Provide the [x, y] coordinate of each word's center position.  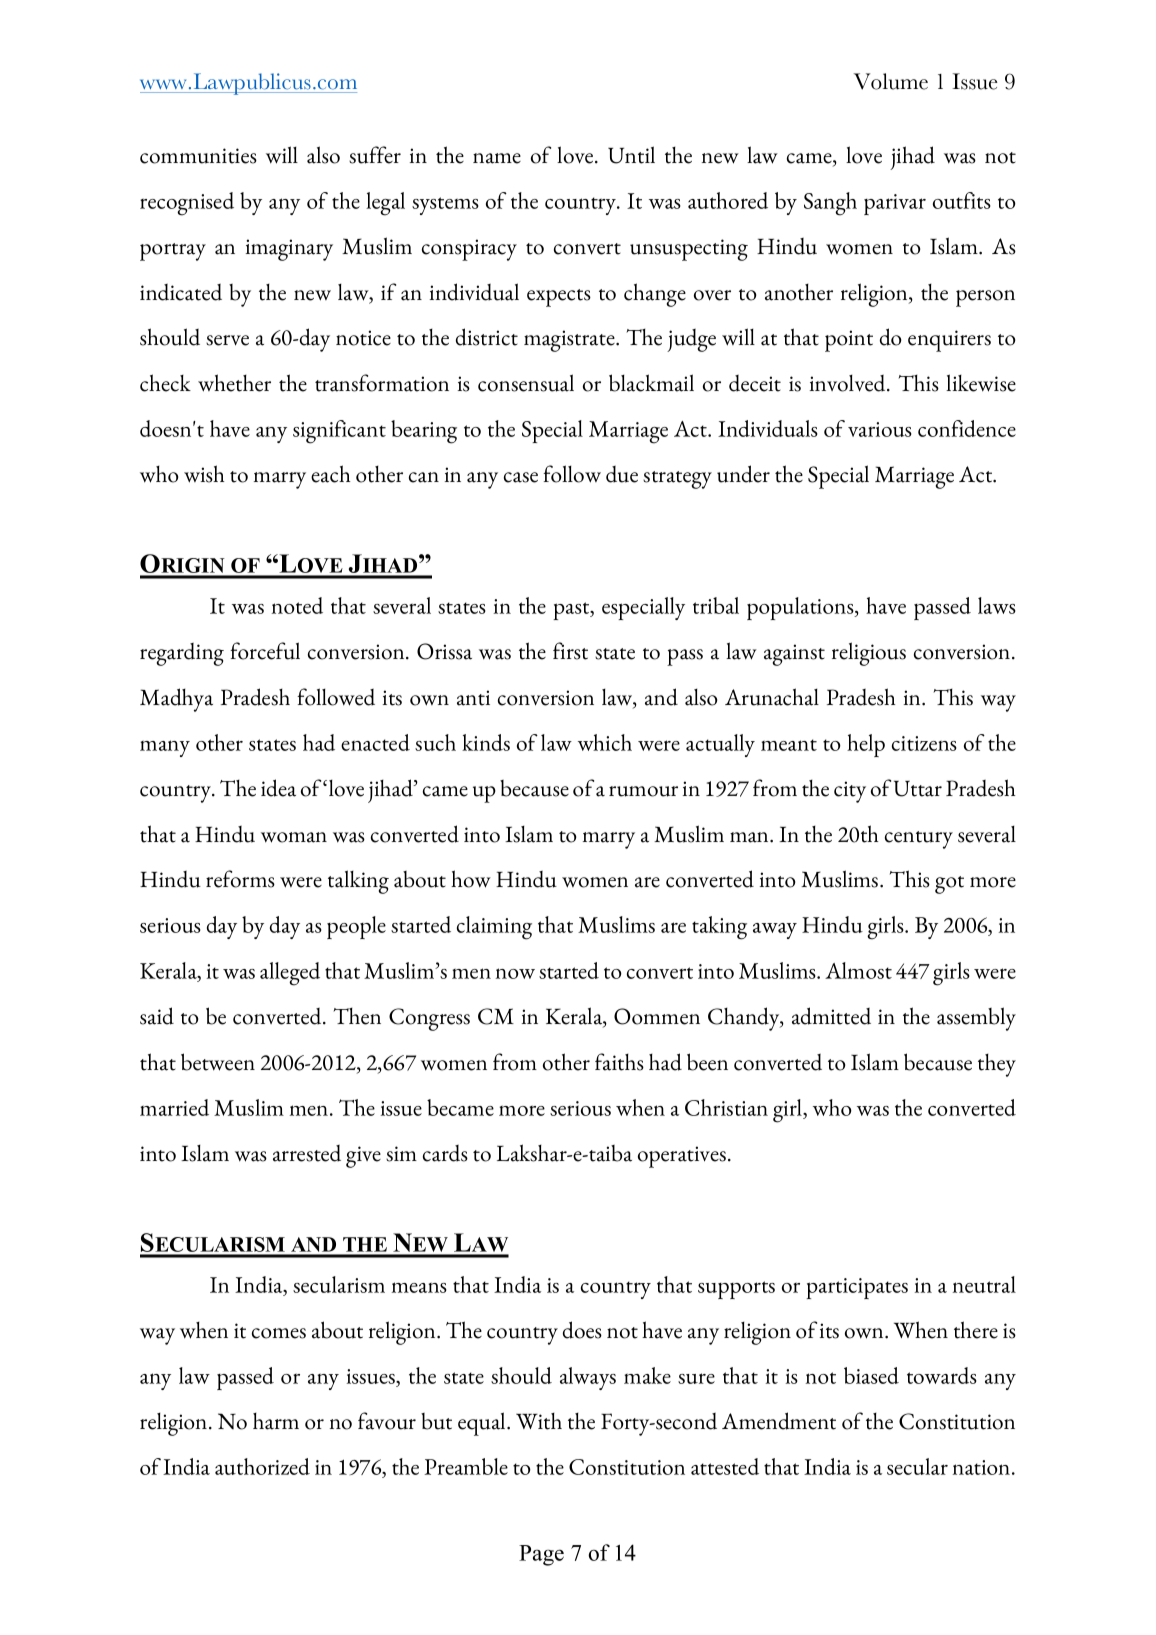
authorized [262, 1466]
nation [983, 1467]
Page [541, 1555]
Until [631, 155]
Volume [891, 81]
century [919, 840]
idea [278, 788]
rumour [643, 791]
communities [198, 156]
